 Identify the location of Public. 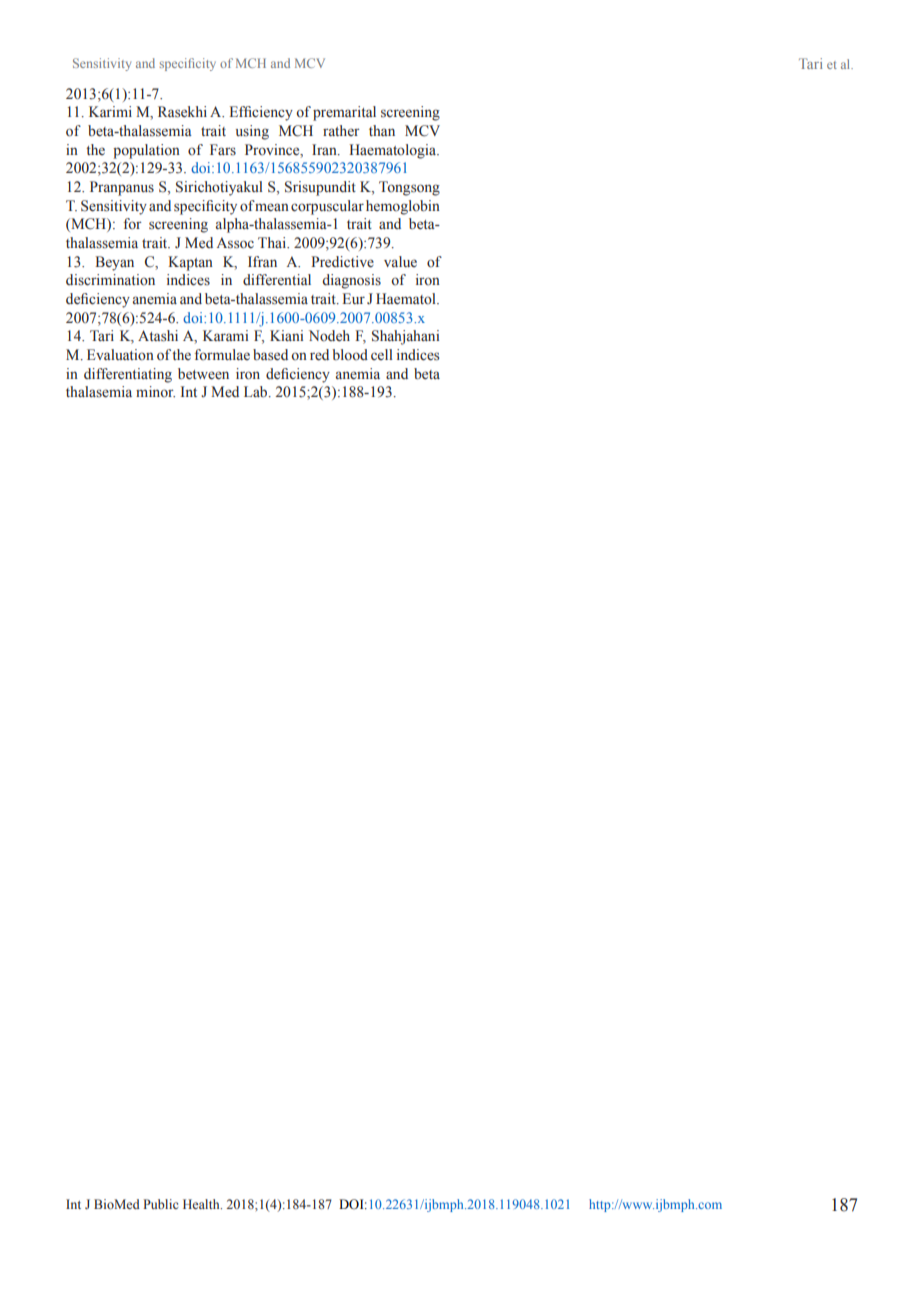
(160, 1204).
